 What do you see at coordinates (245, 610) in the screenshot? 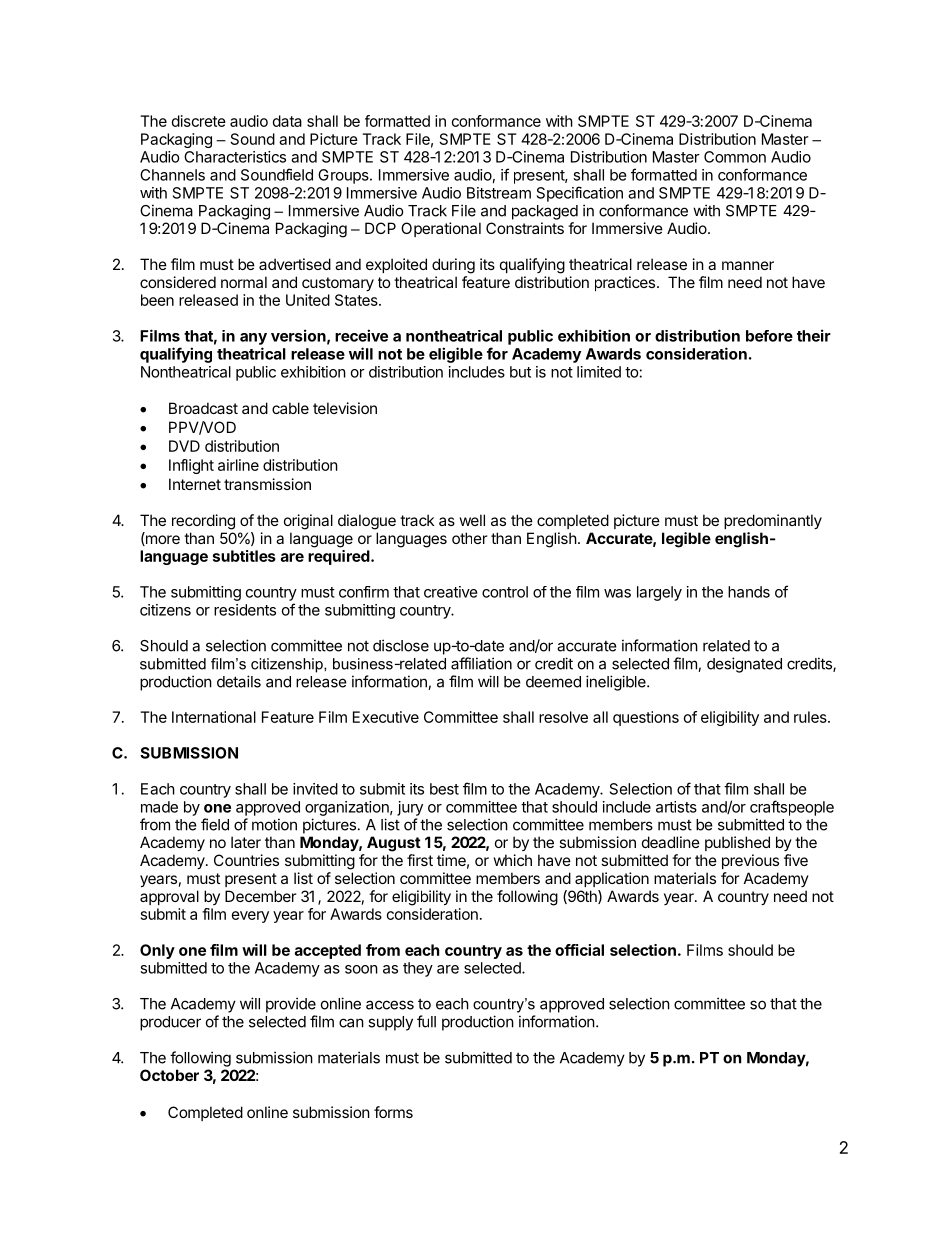
I see `residents` at bounding box center [245, 610].
